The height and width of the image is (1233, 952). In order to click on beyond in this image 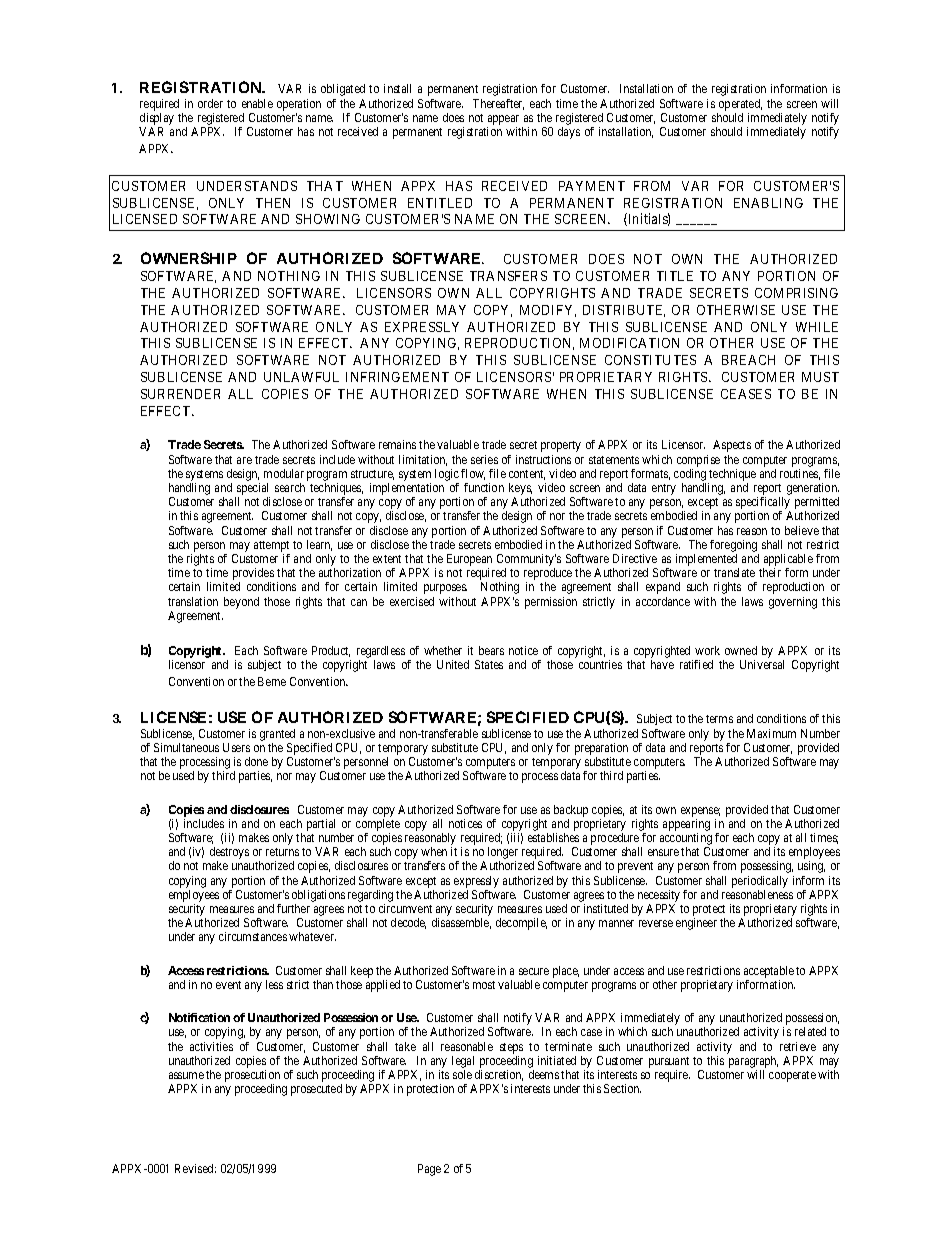, I will do `click(241, 603)`.
